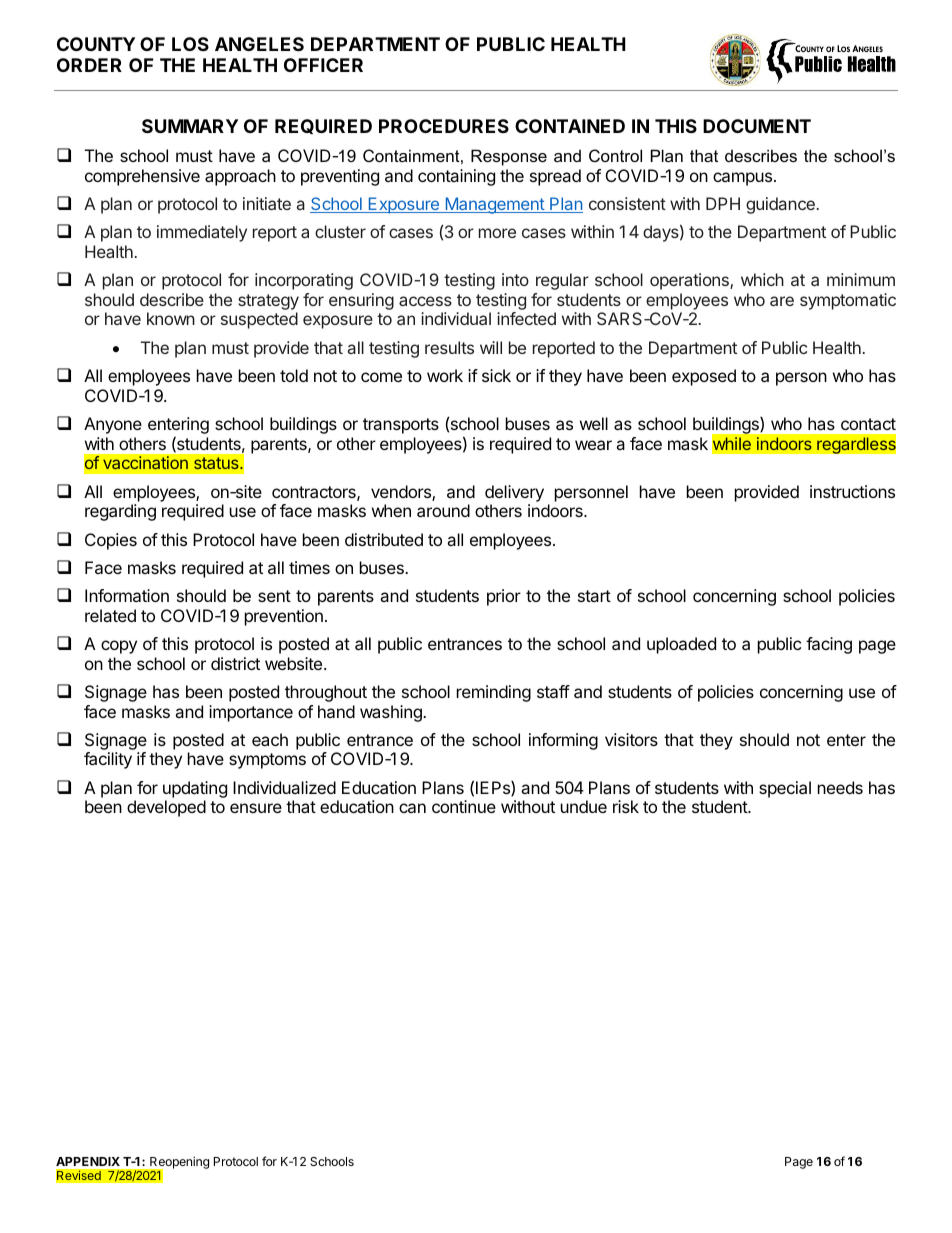  Describe the element at coordinates (829, 645) in the document. I see `facing` at that location.
